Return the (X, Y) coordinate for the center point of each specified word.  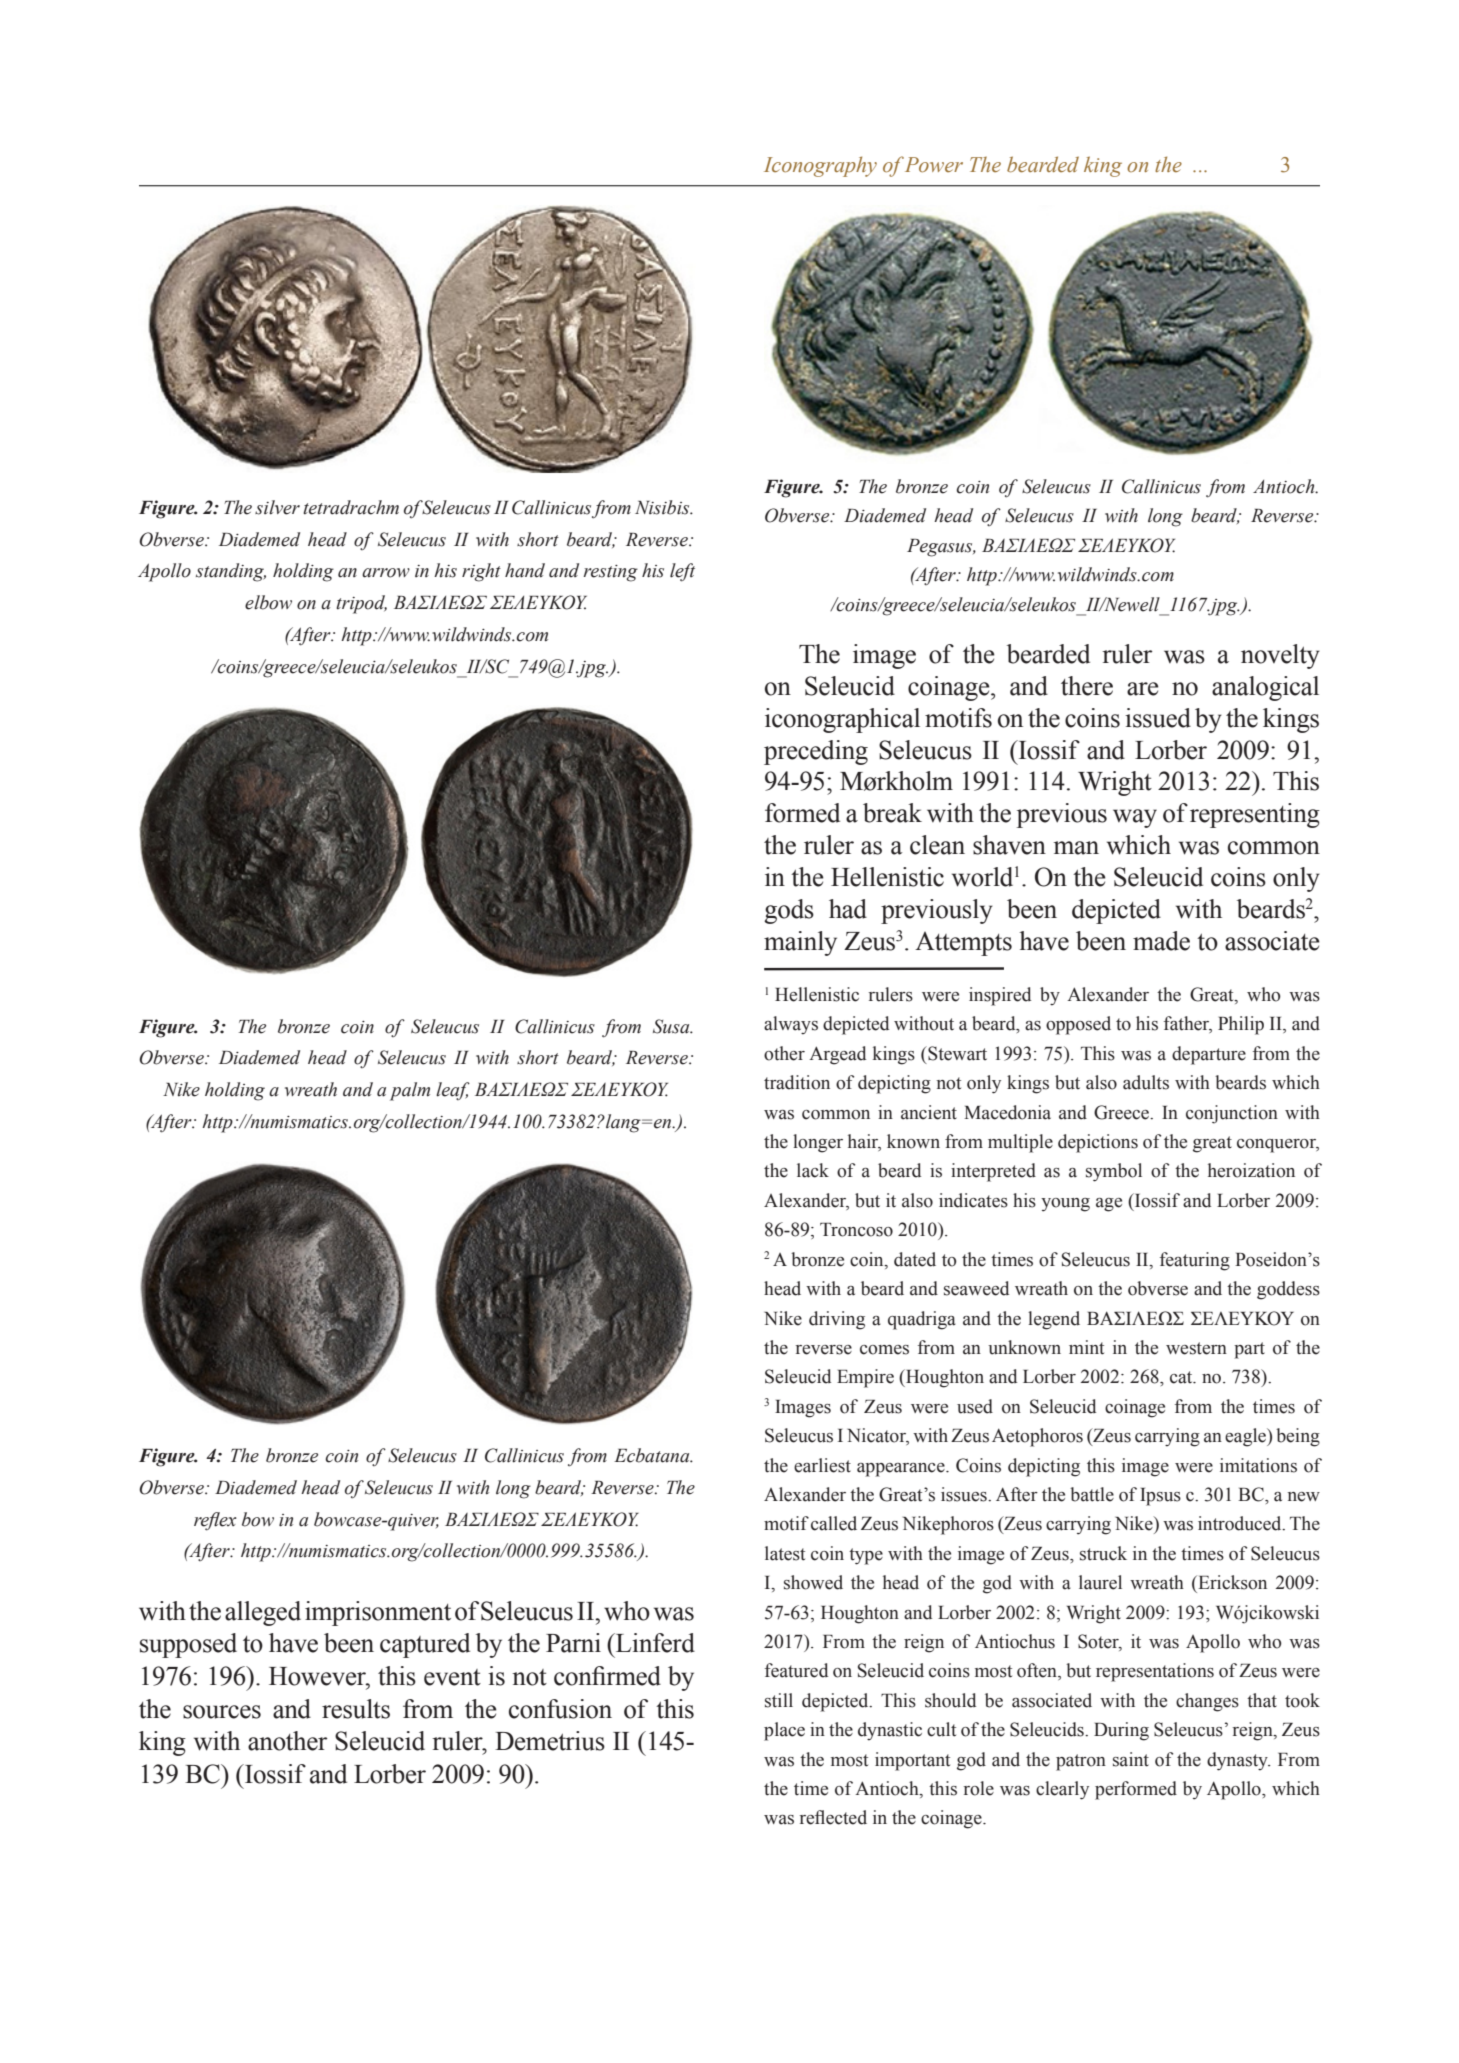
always (791, 1025)
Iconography (820, 166)
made (1161, 941)
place (784, 1731)
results (356, 1709)
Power (934, 165)
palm (410, 1091)
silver (277, 507)
